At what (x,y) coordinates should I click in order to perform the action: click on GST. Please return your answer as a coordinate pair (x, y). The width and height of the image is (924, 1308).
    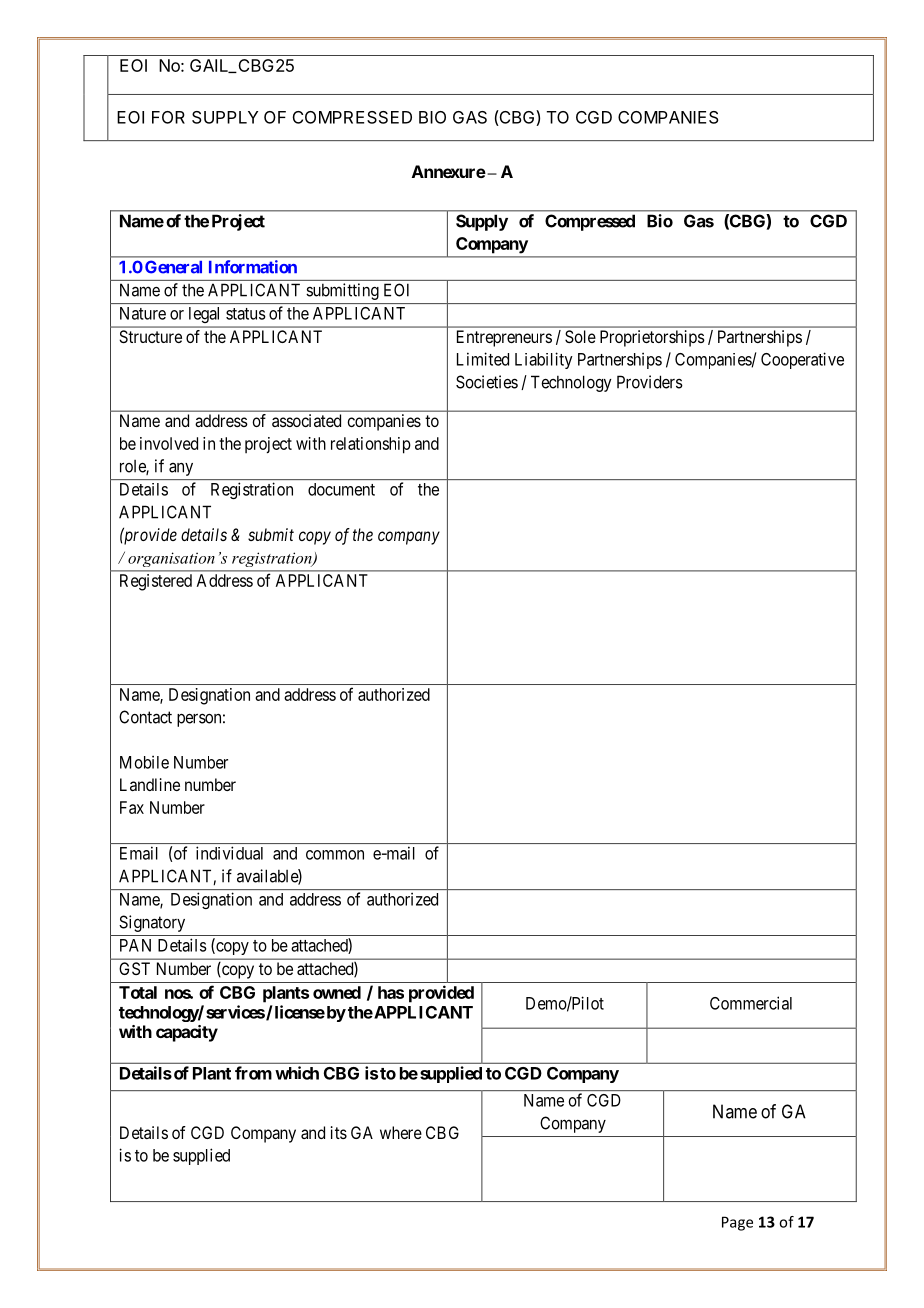
    Looking at the image, I should click on (134, 968).
